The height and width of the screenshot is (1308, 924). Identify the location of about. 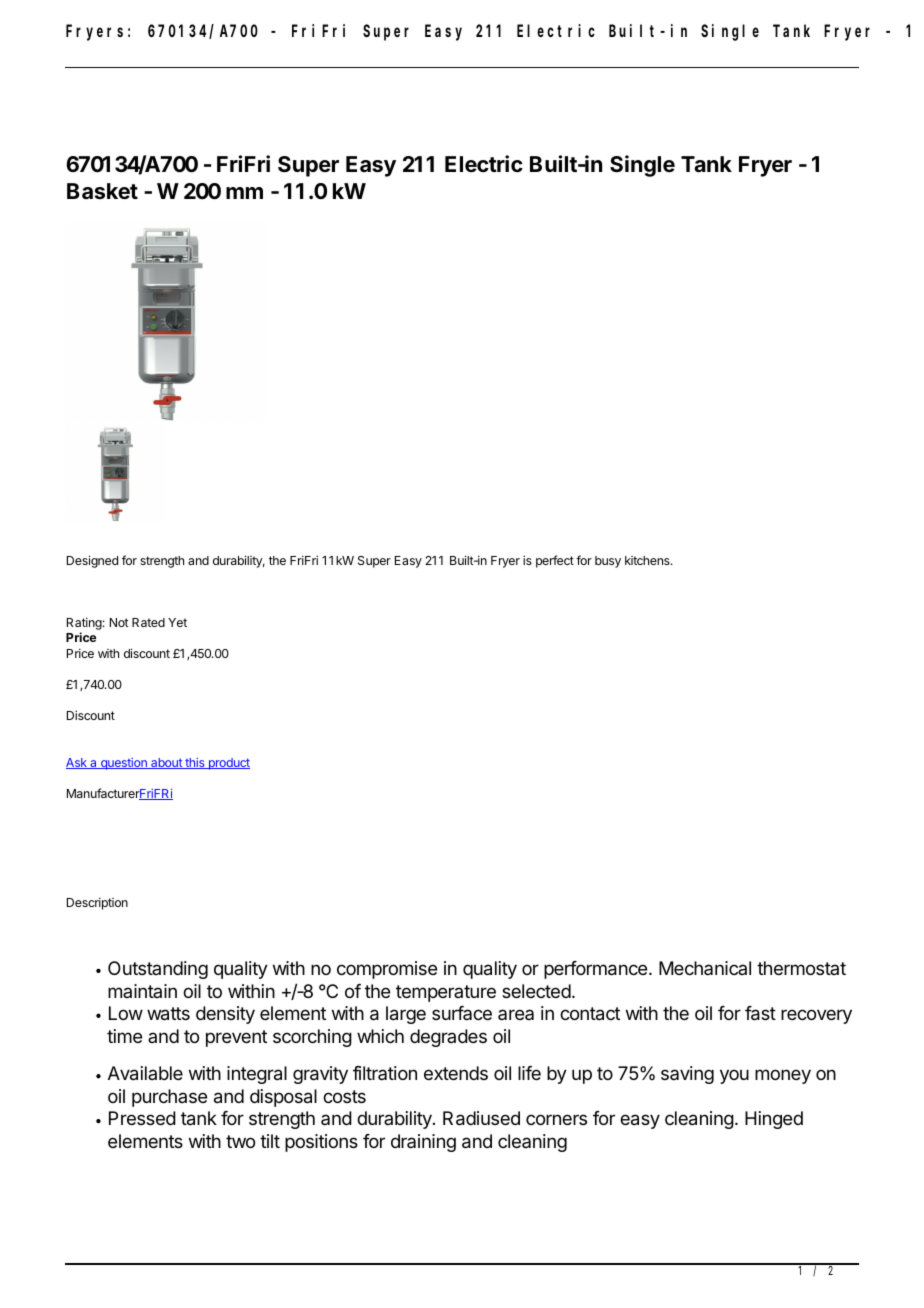
(166, 763).
